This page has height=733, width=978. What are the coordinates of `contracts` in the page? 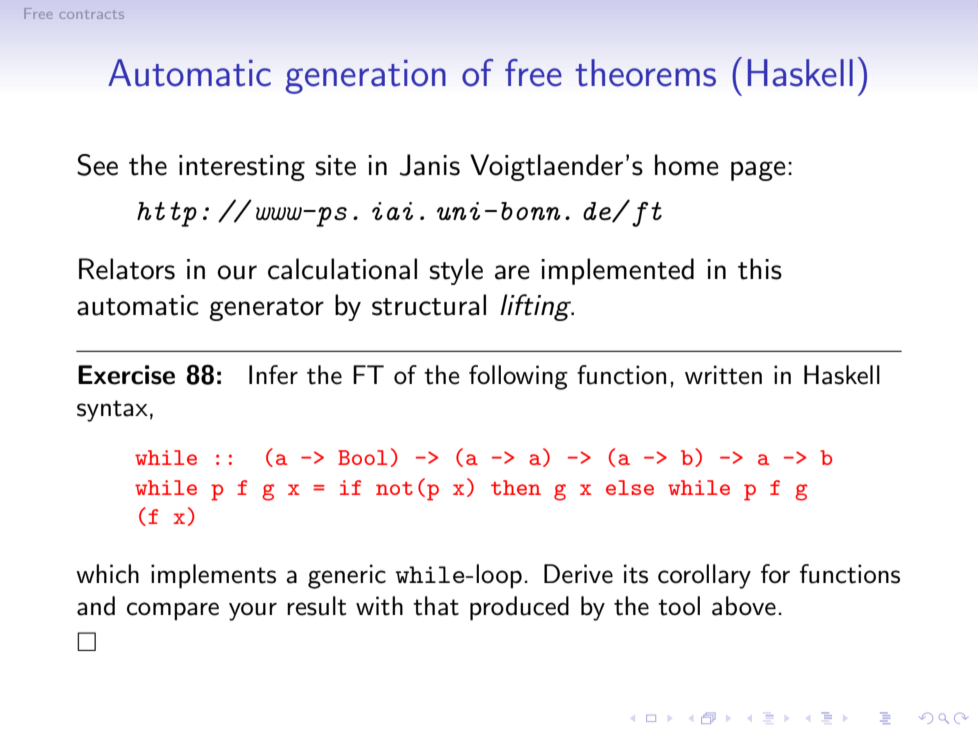 It's located at (91, 14).
